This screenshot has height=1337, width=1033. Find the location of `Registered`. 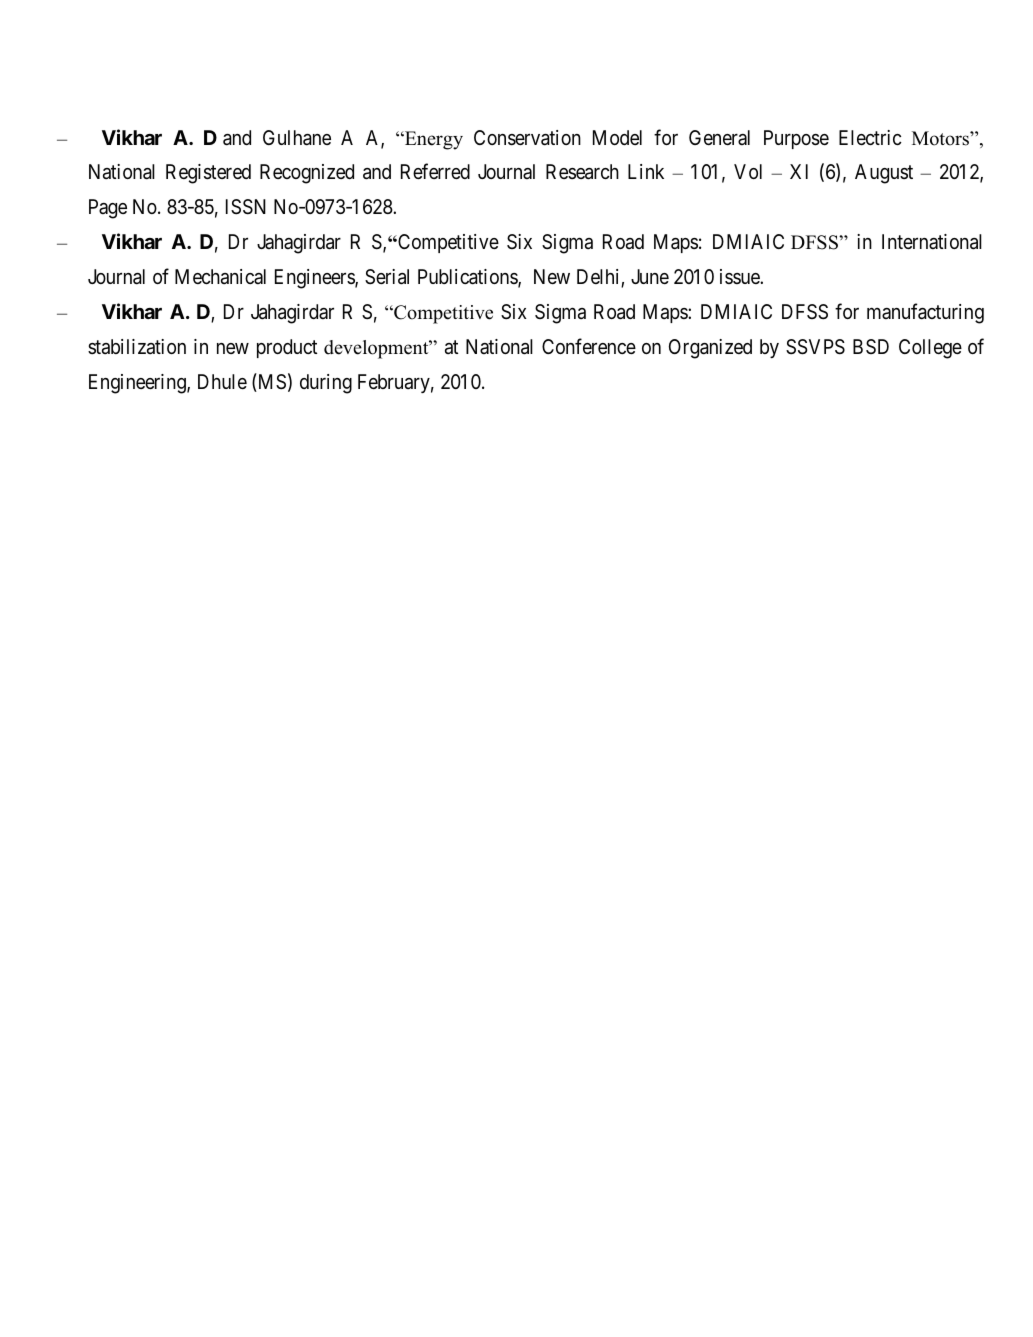

Registered is located at coordinates (208, 174).
